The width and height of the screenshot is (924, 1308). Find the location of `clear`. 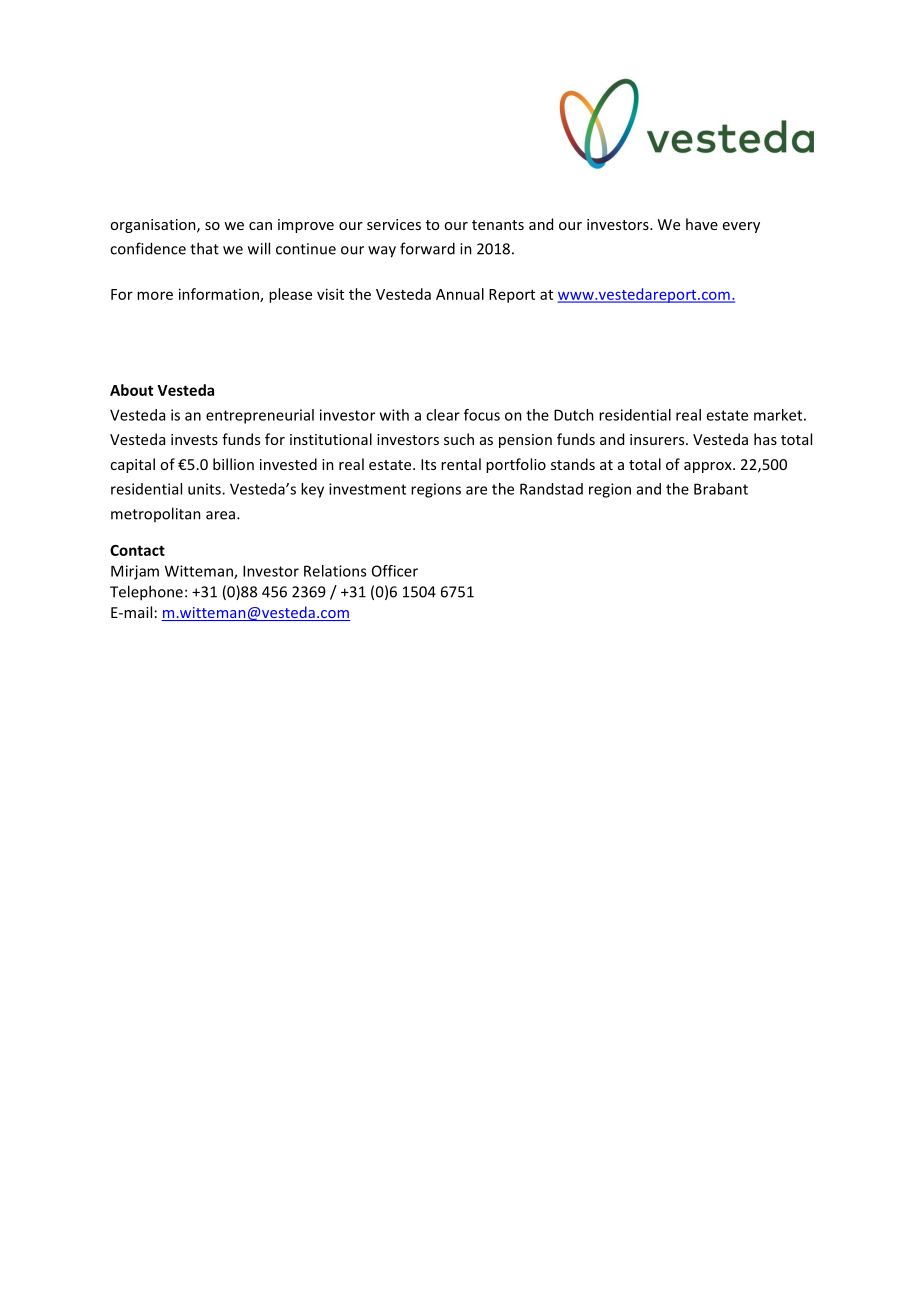

clear is located at coordinates (443, 415).
